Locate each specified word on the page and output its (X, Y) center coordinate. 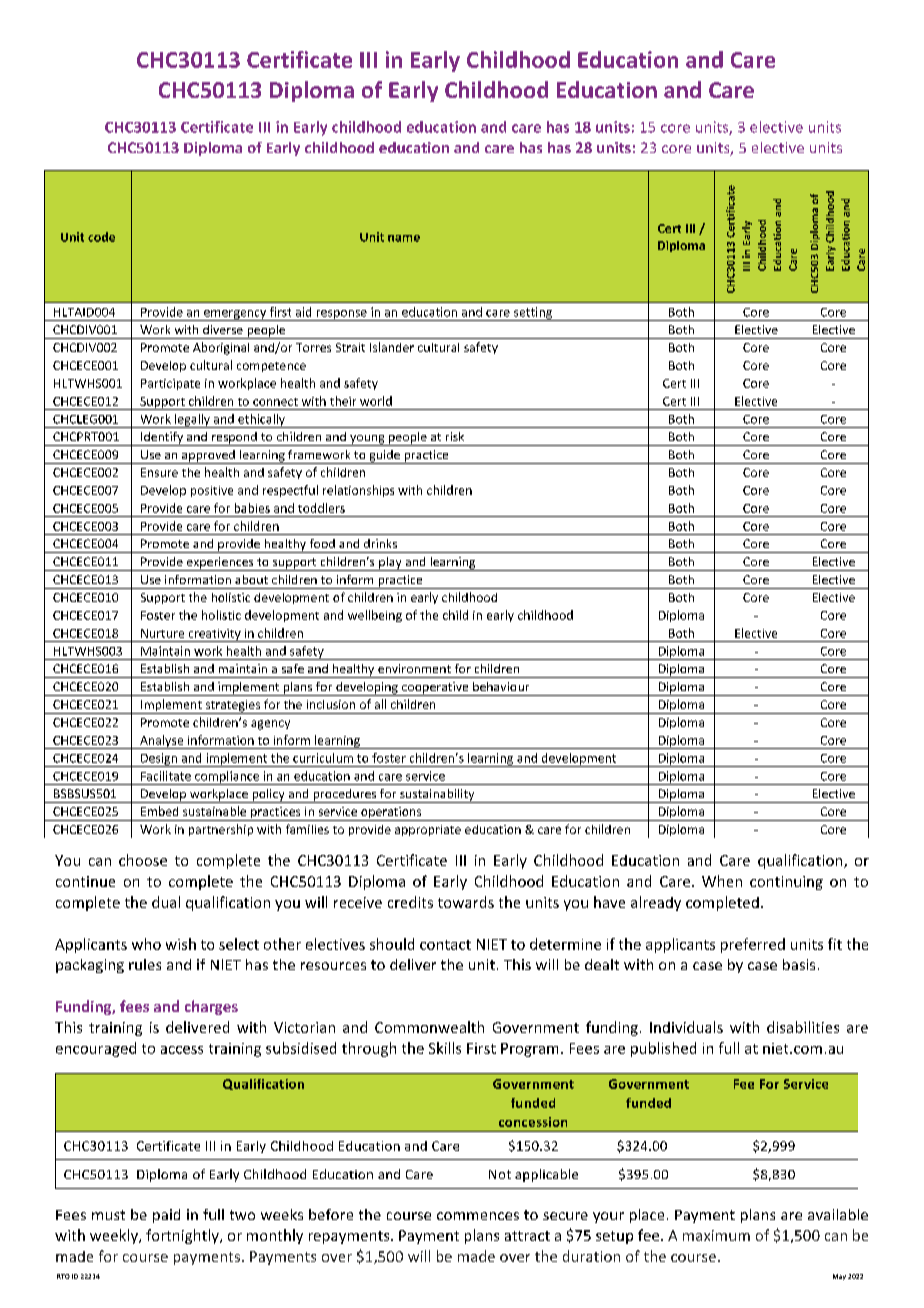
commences (478, 1216)
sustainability (437, 796)
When (722, 881)
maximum (716, 1235)
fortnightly (183, 1236)
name (404, 238)
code (101, 237)
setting (533, 314)
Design (159, 760)
